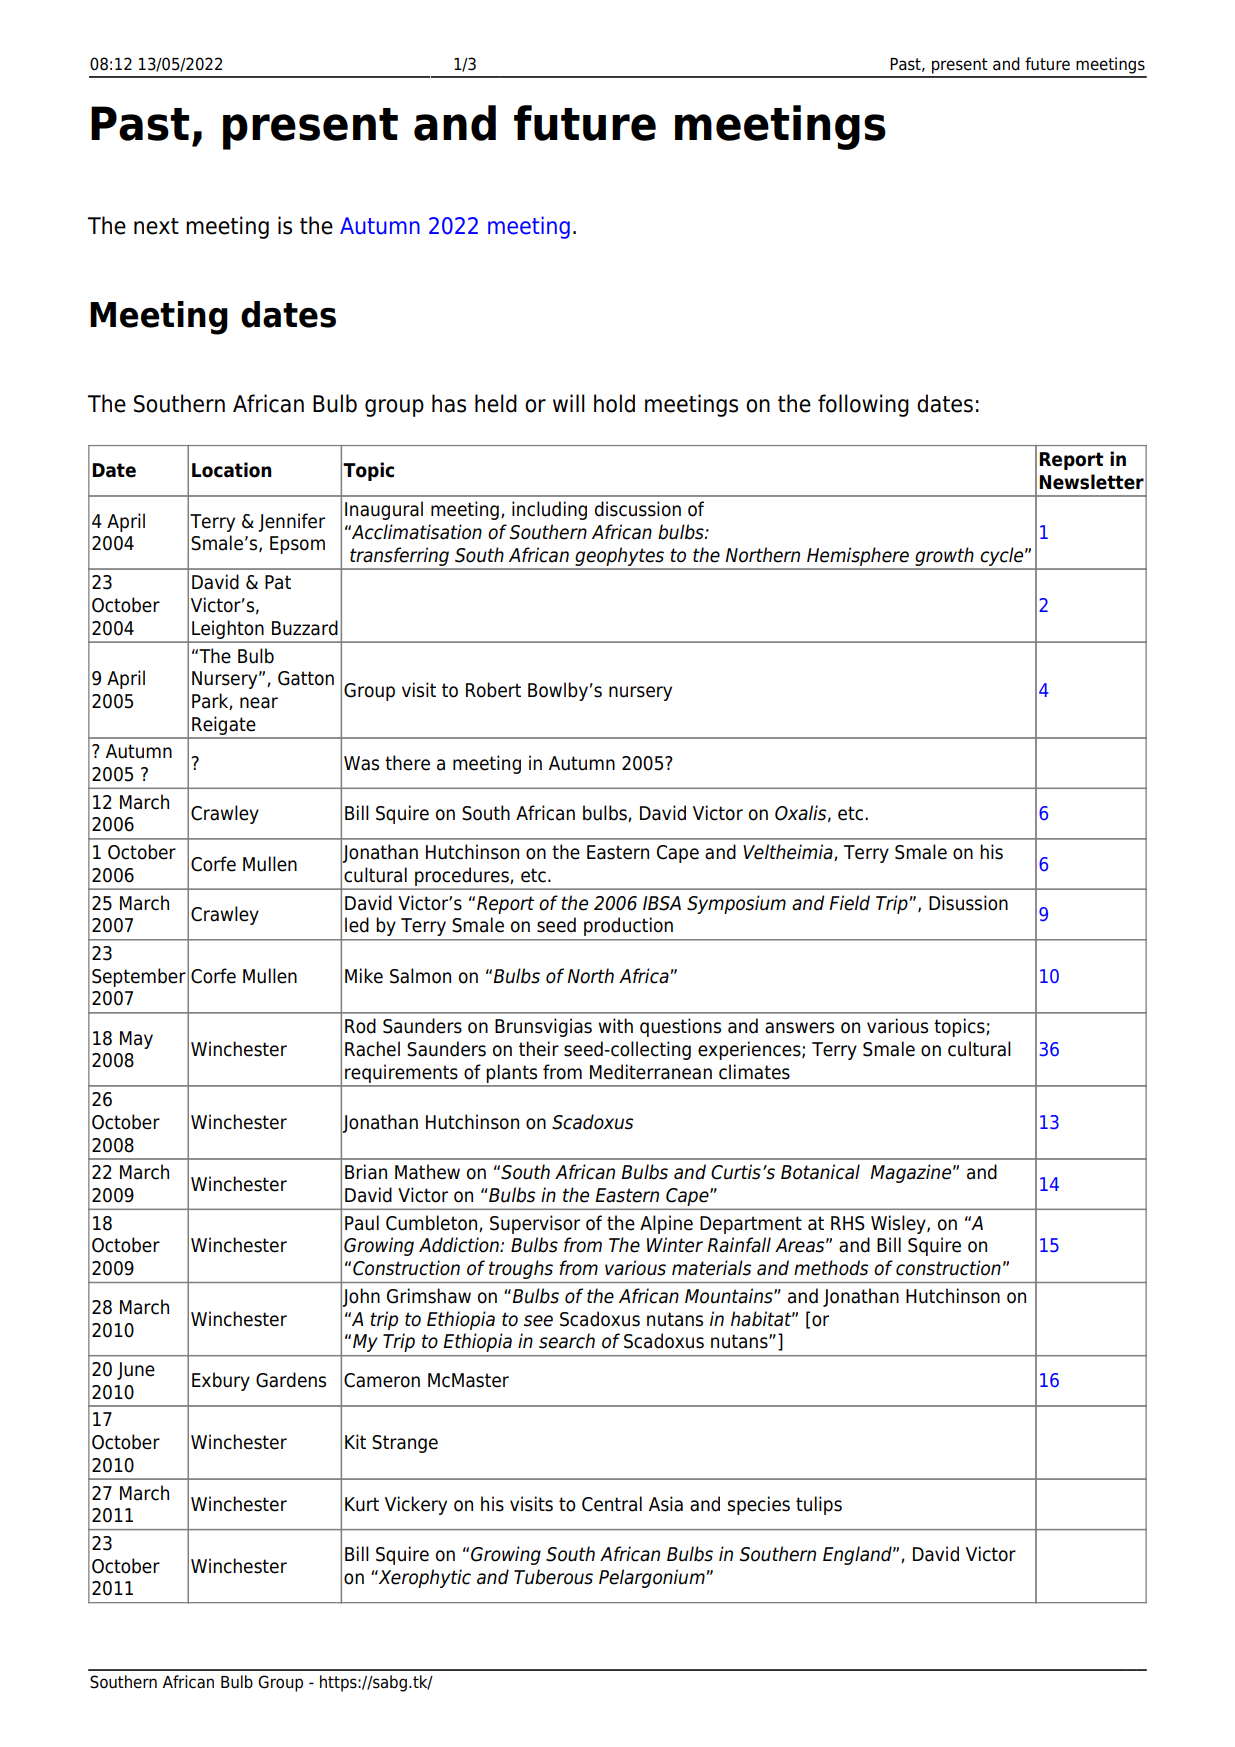  What do you see at coordinates (736, 904) in the screenshot?
I see `Symposium` at bounding box center [736, 904].
